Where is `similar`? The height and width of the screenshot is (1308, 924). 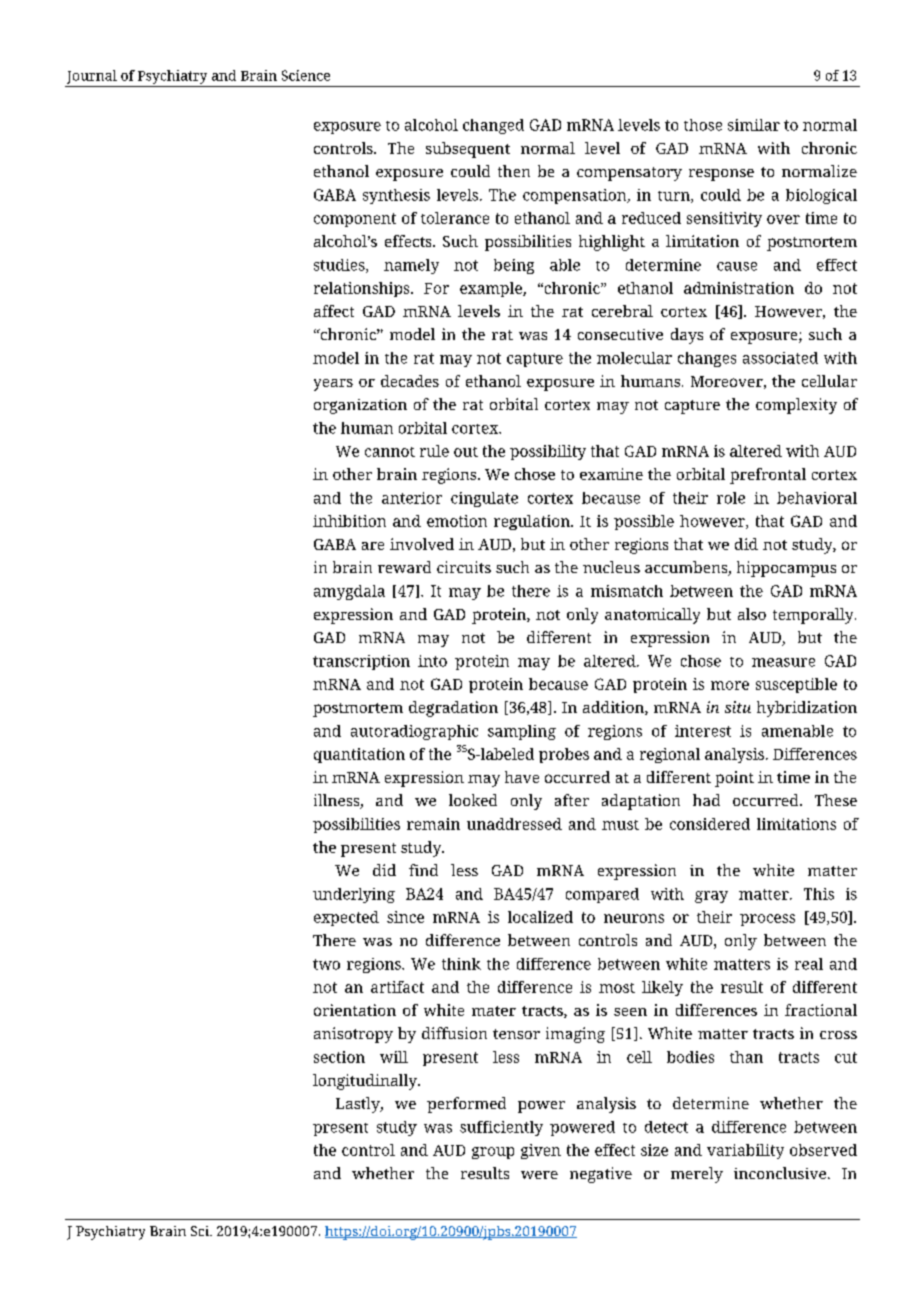 similar is located at coordinates (754, 125).
